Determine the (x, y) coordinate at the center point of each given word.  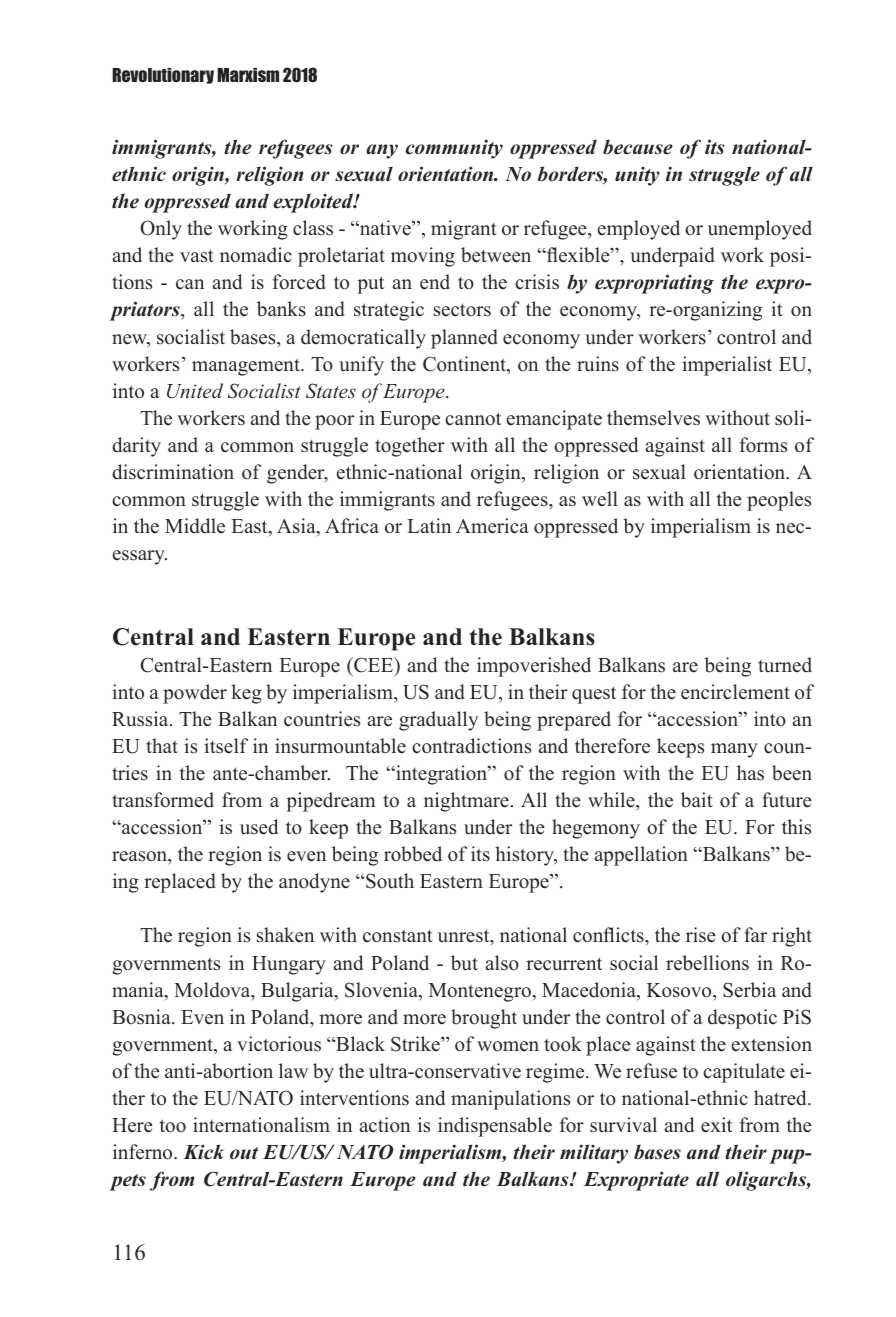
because (637, 147)
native (385, 228)
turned (785, 665)
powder (195, 694)
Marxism (248, 75)
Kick (203, 1152)
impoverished (534, 667)
